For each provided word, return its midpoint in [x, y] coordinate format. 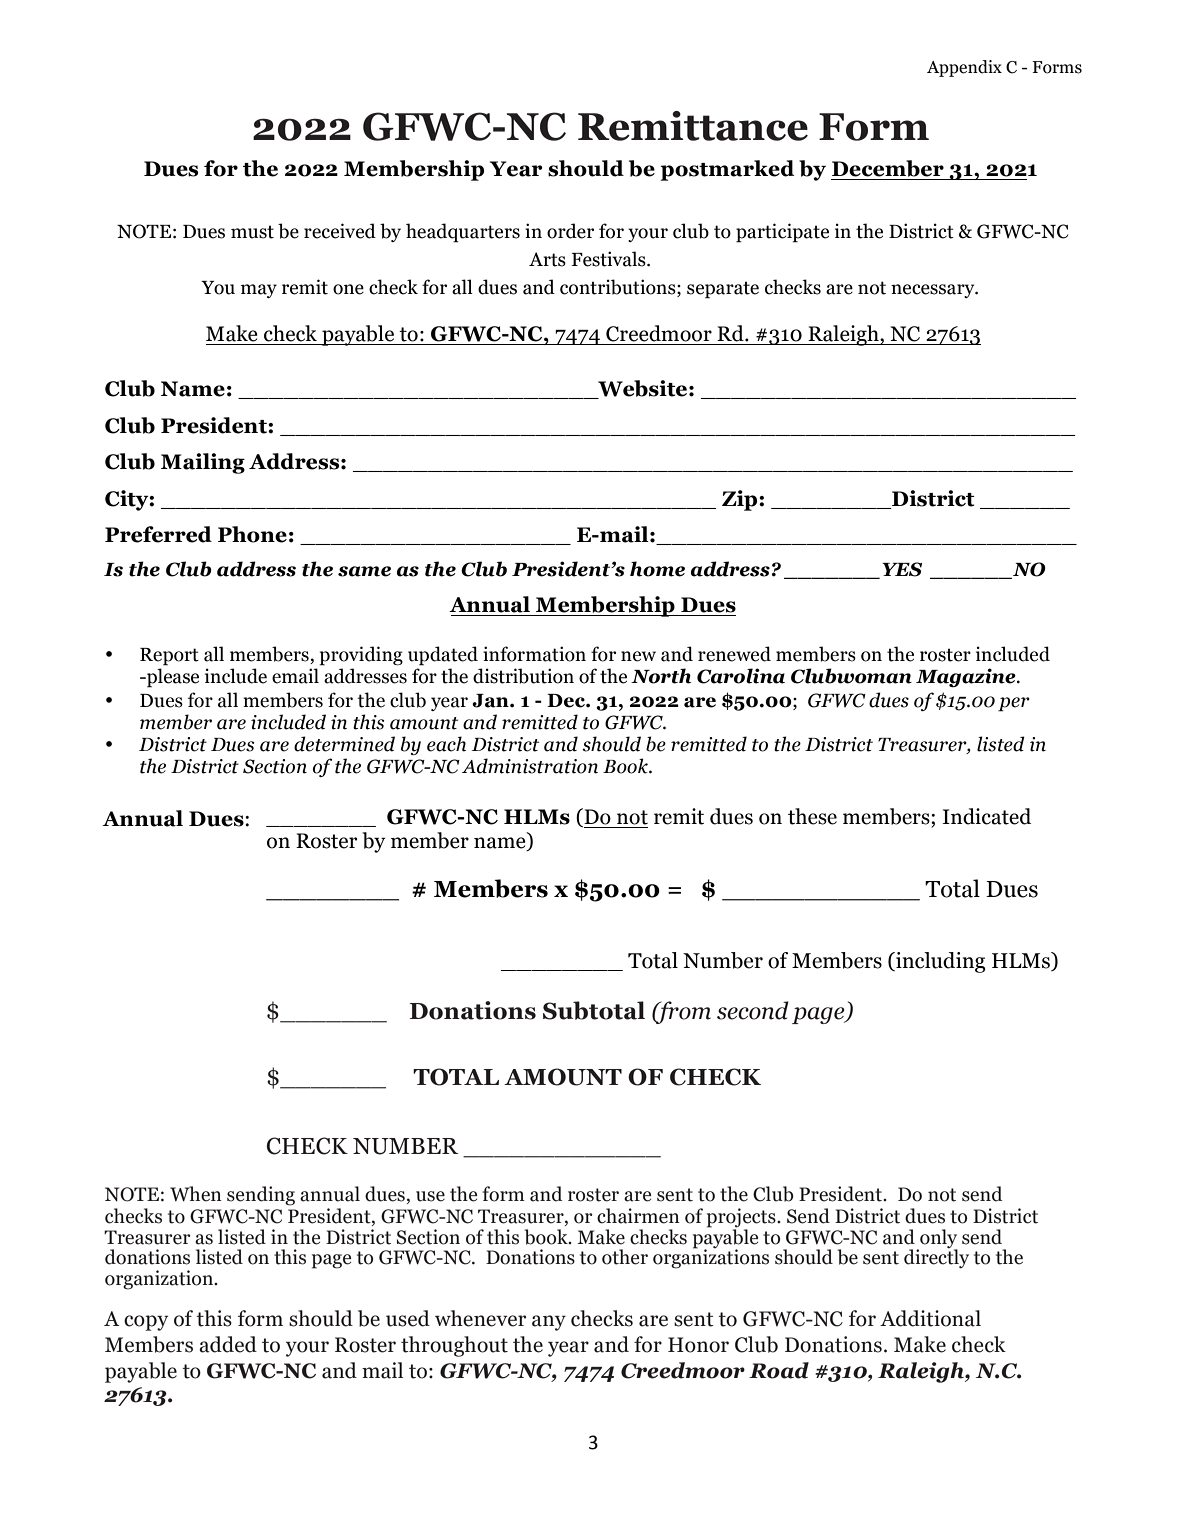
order [570, 231]
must [252, 232]
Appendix [964, 68]
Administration [530, 766]
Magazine [967, 677]
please [172, 678]
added [228, 1344]
